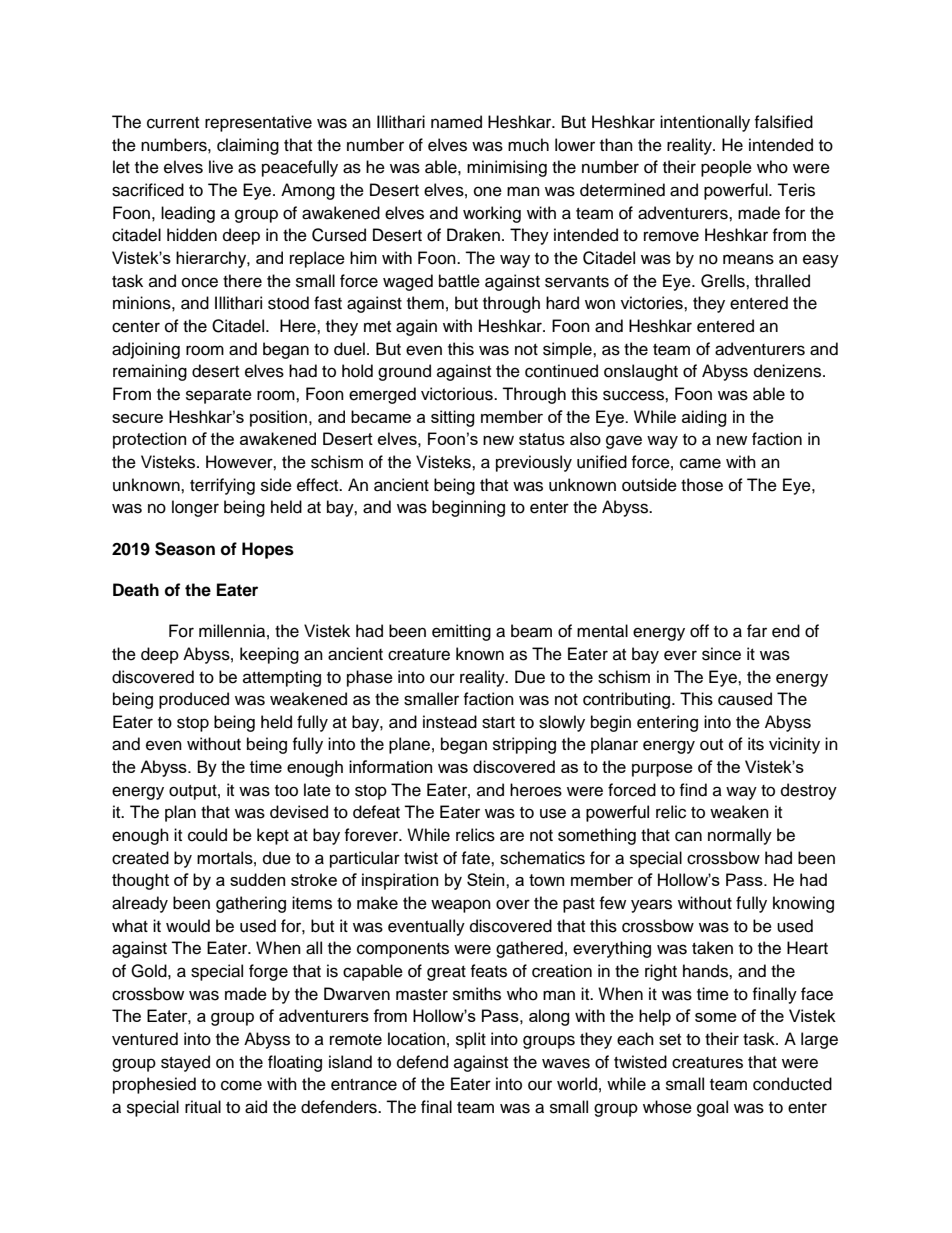  Describe the element at coordinates (136, 590) in the image. I see `Death` at that location.
